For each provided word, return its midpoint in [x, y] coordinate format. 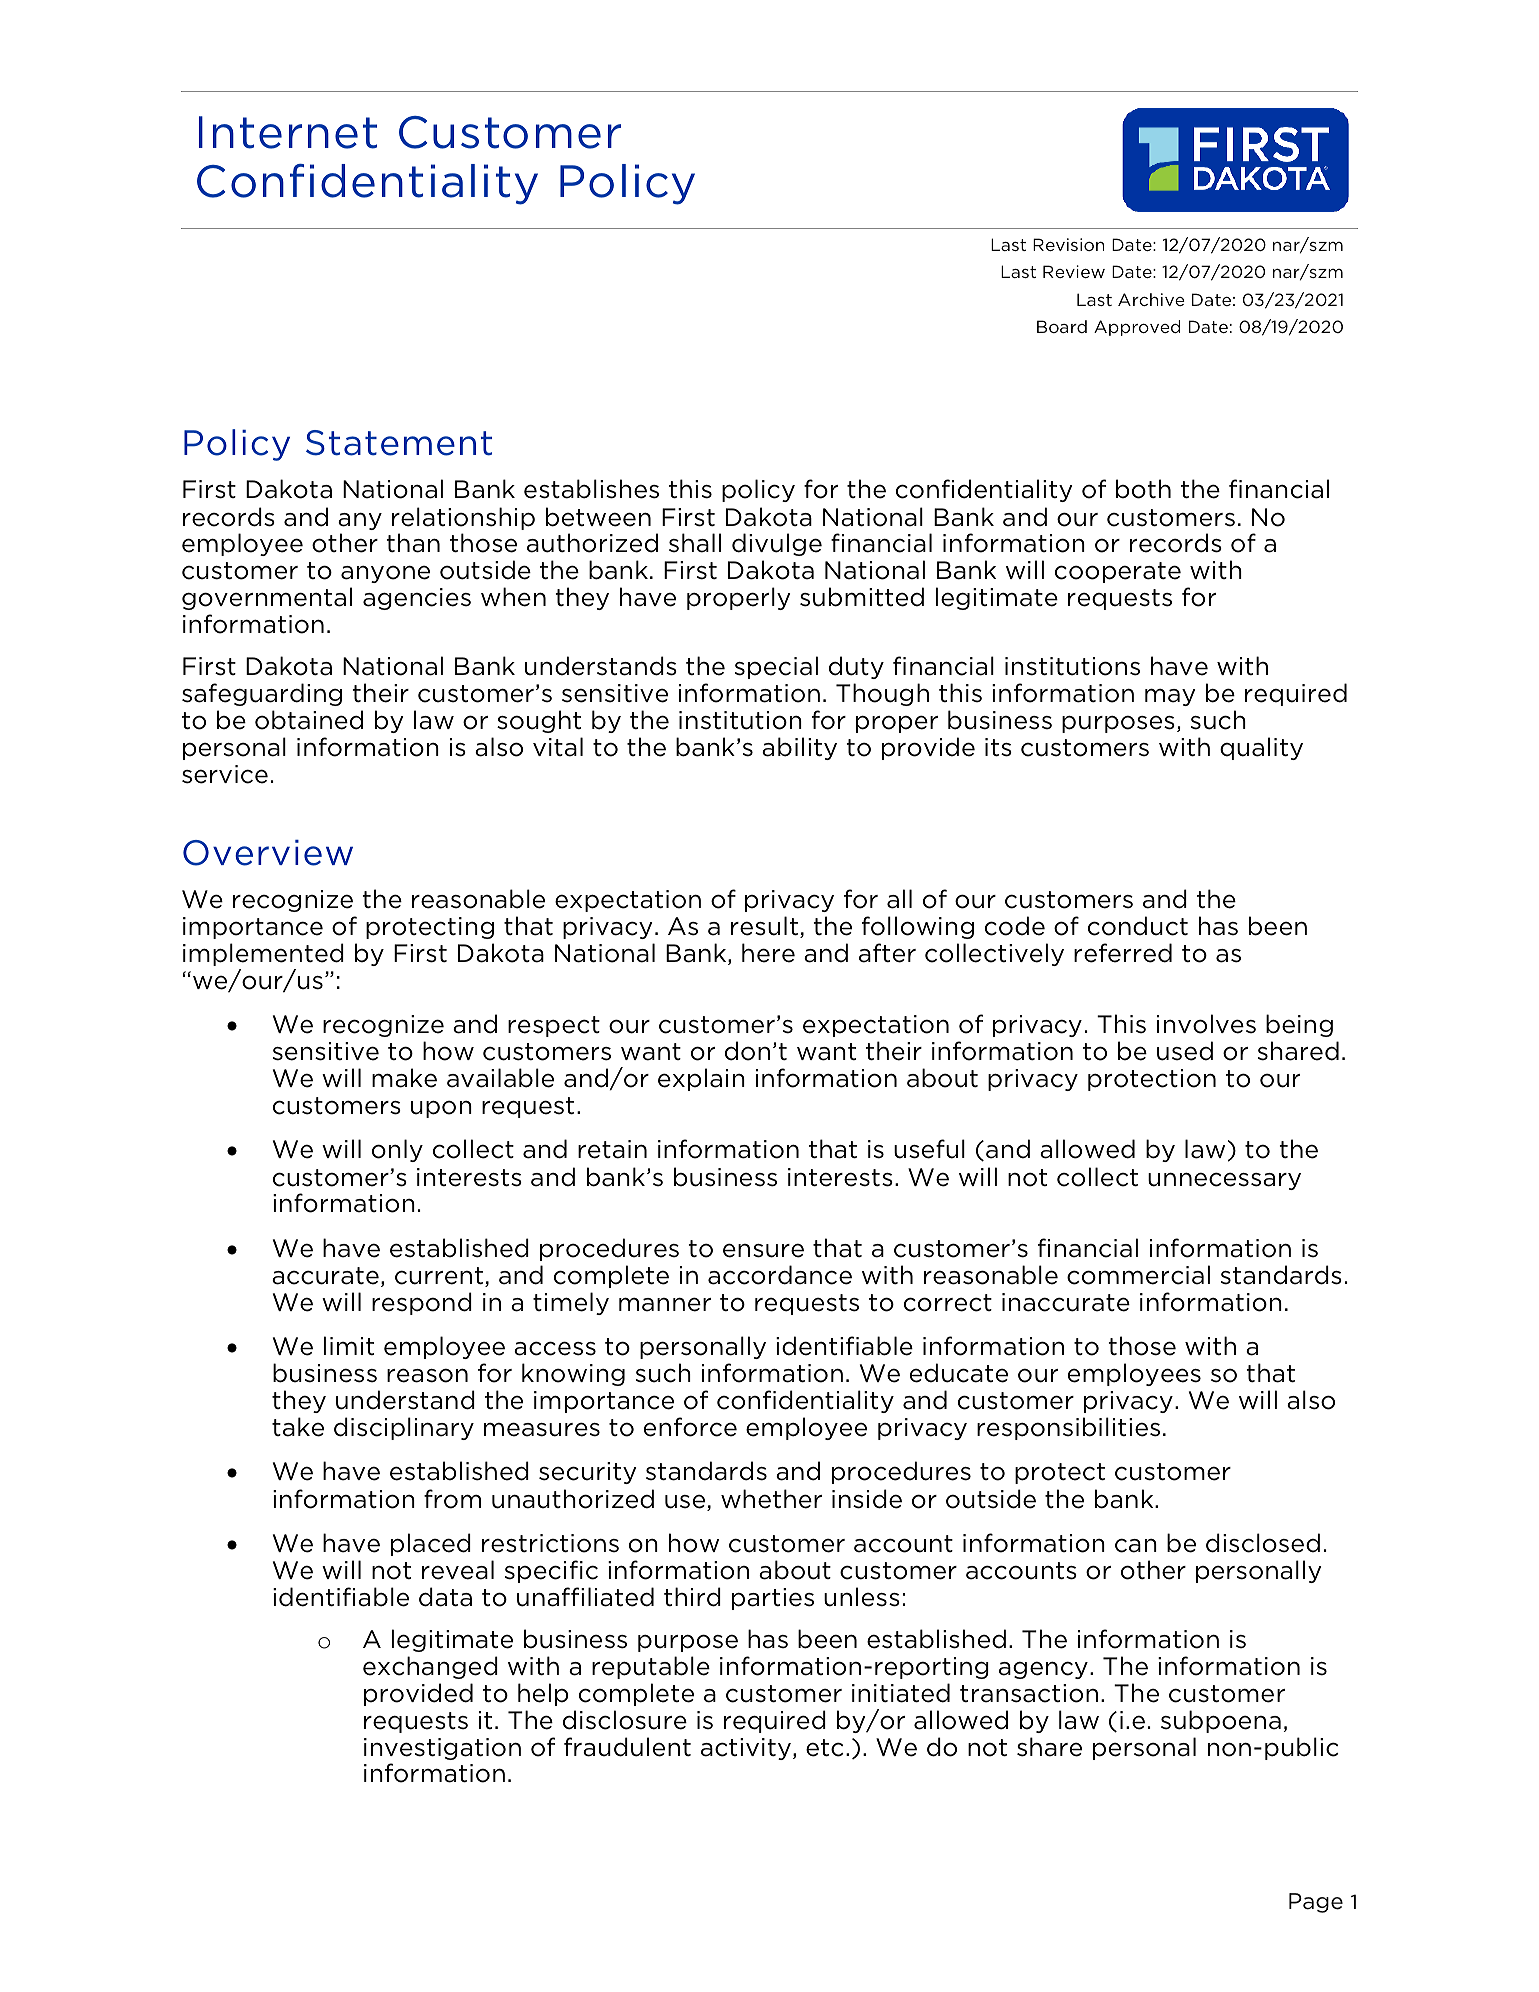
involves [1206, 1024]
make [404, 1078]
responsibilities [1068, 1428]
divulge [777, 544]
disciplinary [404, 1428]
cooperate [1118, 572]
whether [771, 1499]
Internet [288, 132]
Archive [1151, 299]
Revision [1068, 244]
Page [1316, 1903]
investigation [442, 1749]
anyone [385, 574]
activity [746, 1749]
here [768, 953]
